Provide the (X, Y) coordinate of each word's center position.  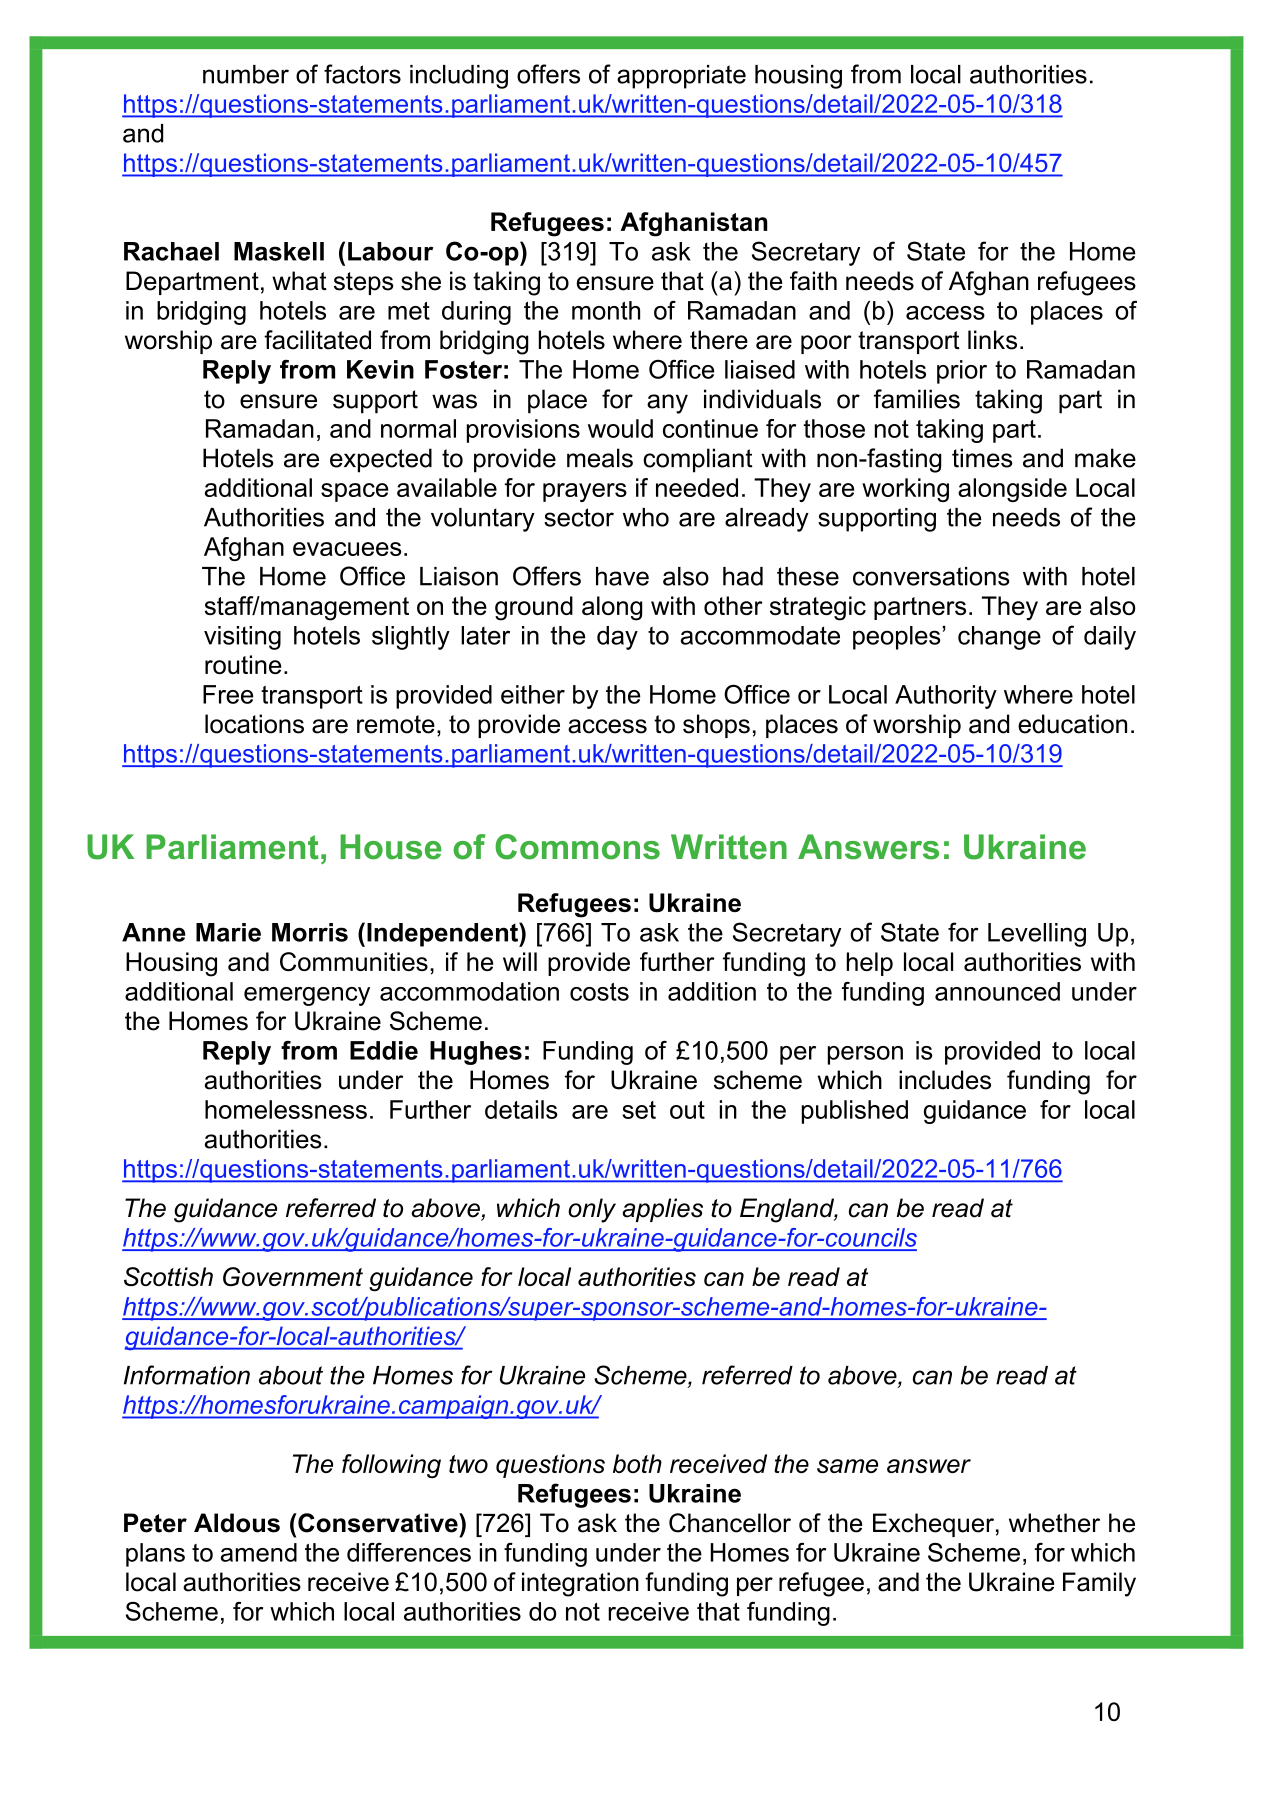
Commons (577, 847)
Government (293, 1276)
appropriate (681, 77)
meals (600, 458)
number (246, 74)
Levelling (1037, 935)
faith (813, 281)
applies (662, 1210)
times (982, 458)
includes (945, 1080)
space (354, 492)
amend (259, 1552)
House (391, 847)
